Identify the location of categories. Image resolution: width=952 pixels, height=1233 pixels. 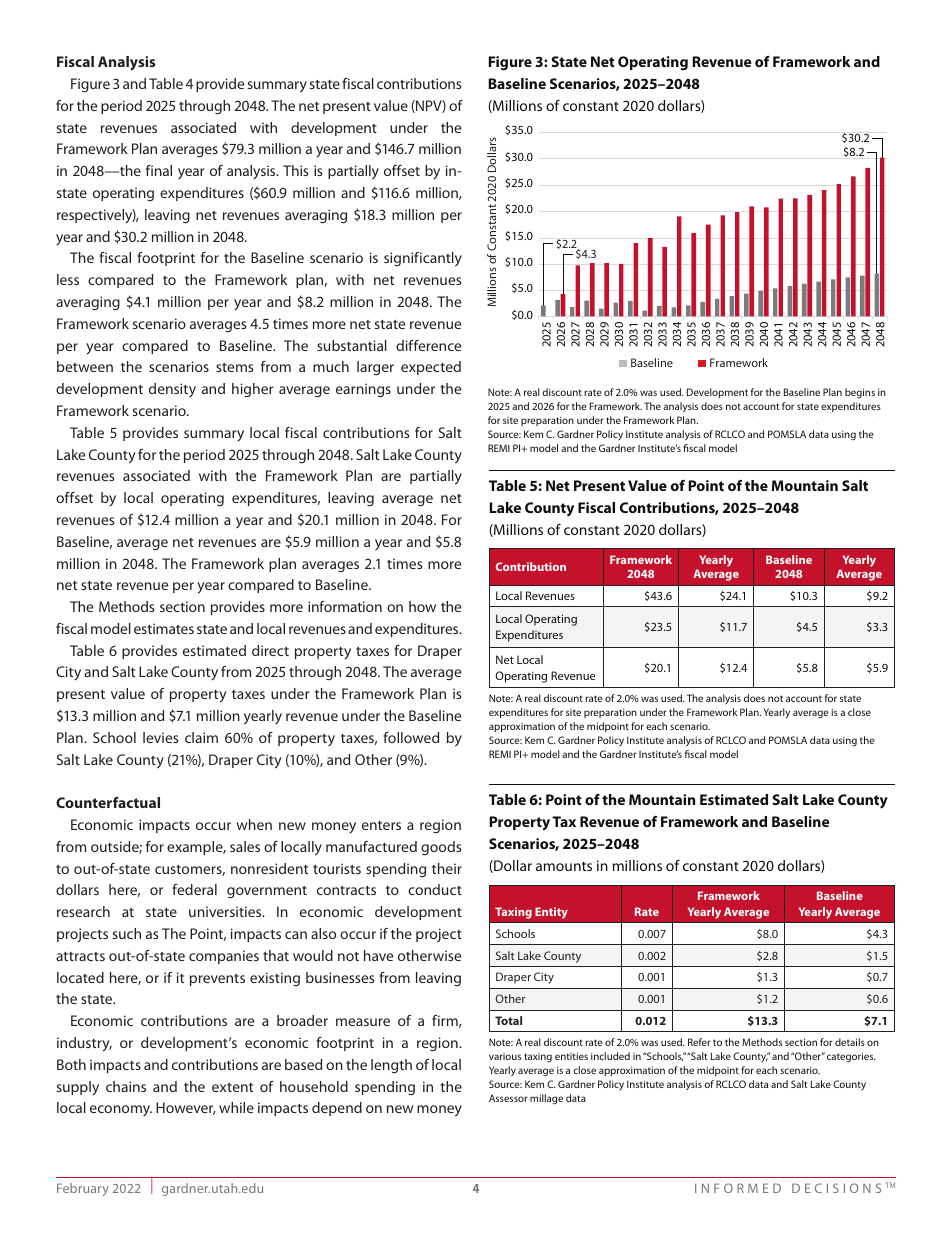
(851, 1057).
